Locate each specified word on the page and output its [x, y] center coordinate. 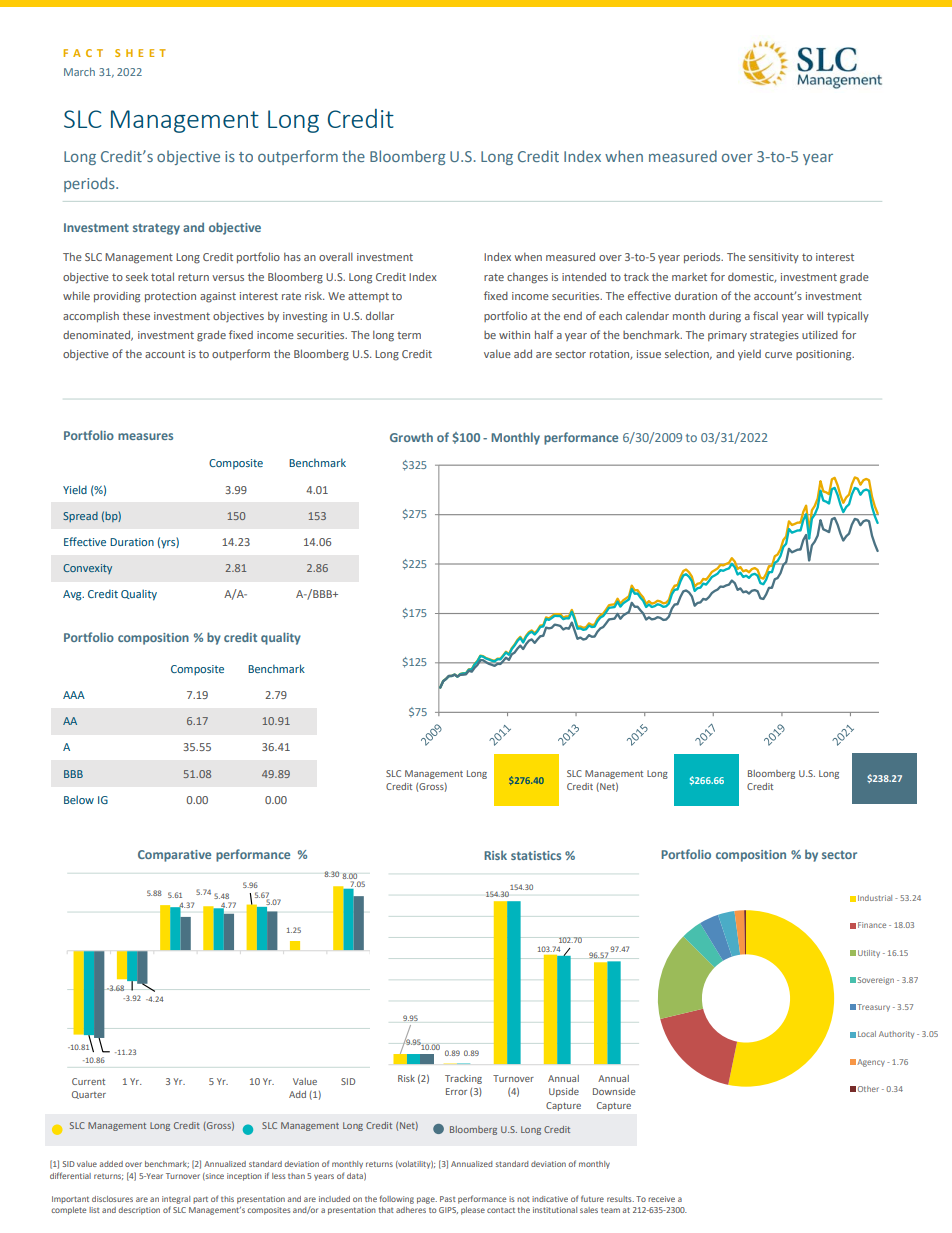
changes [527, 278]
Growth [411, 437]
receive [661, 1199]
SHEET [140, 53]
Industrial [875, 898]
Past [448, 1199]
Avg [73, 595]
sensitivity [774, 258]
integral [176, 1200]
